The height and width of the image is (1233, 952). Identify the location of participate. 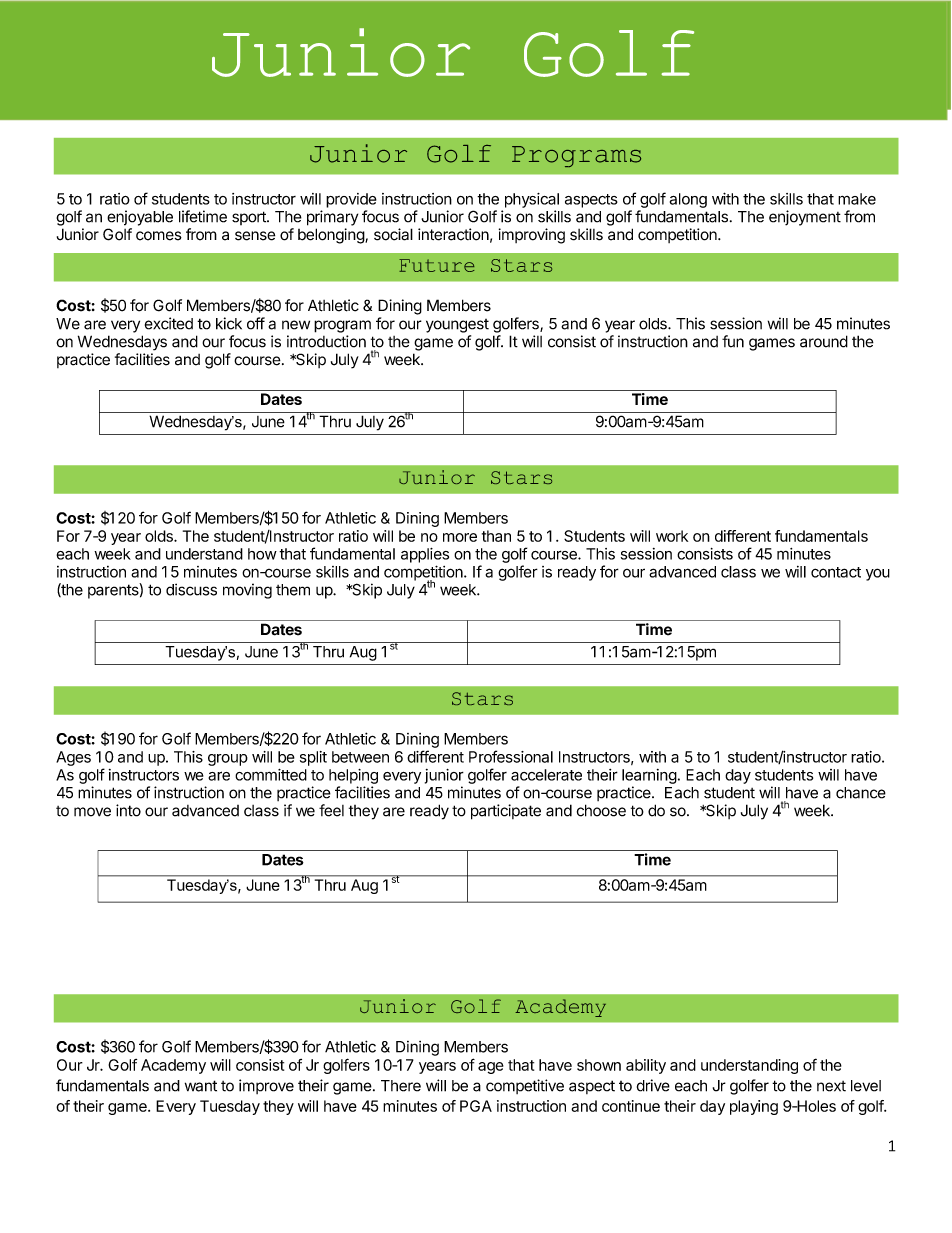
(506, 812).
